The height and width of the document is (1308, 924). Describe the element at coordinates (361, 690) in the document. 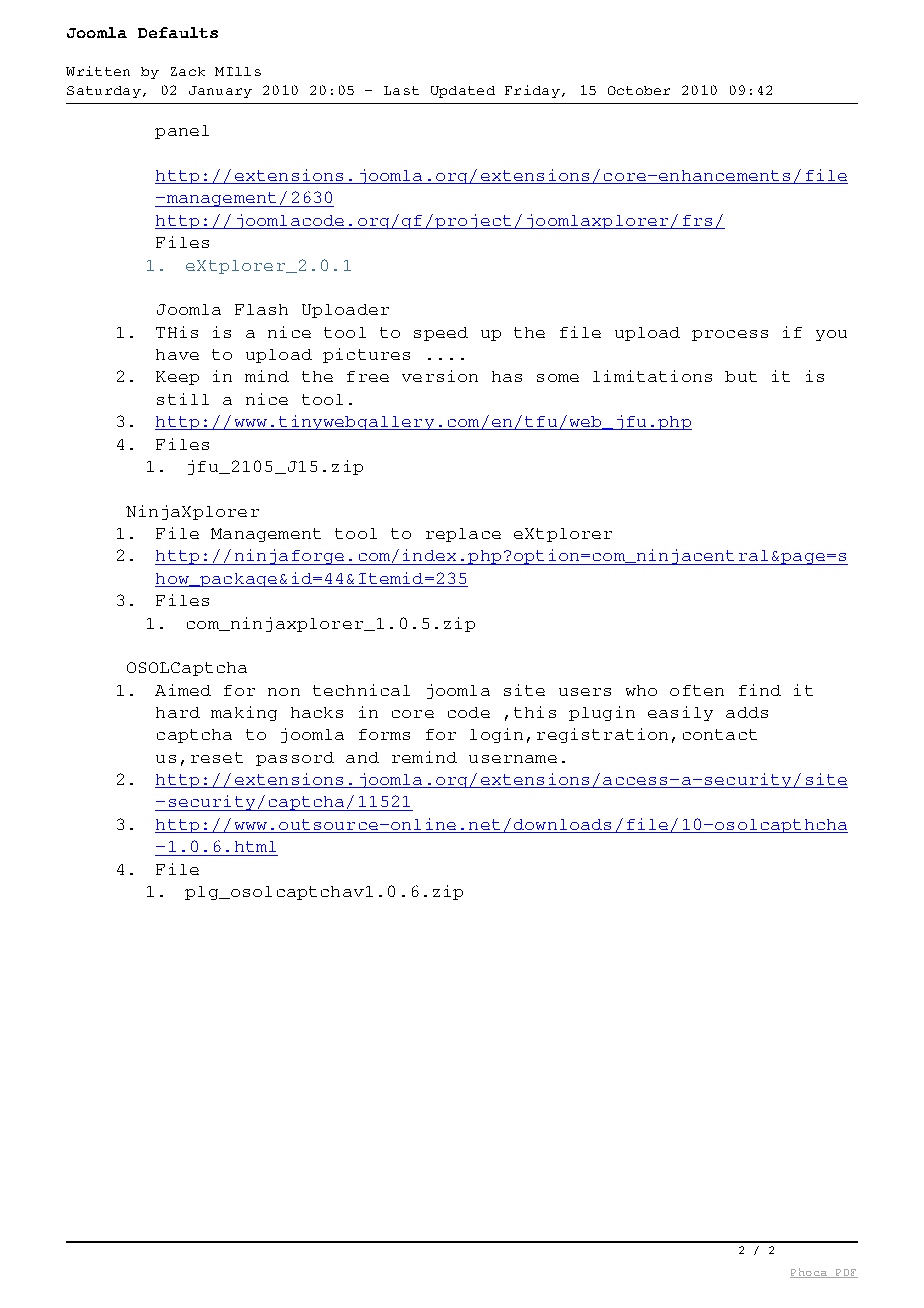

I see `technical` at that location.
